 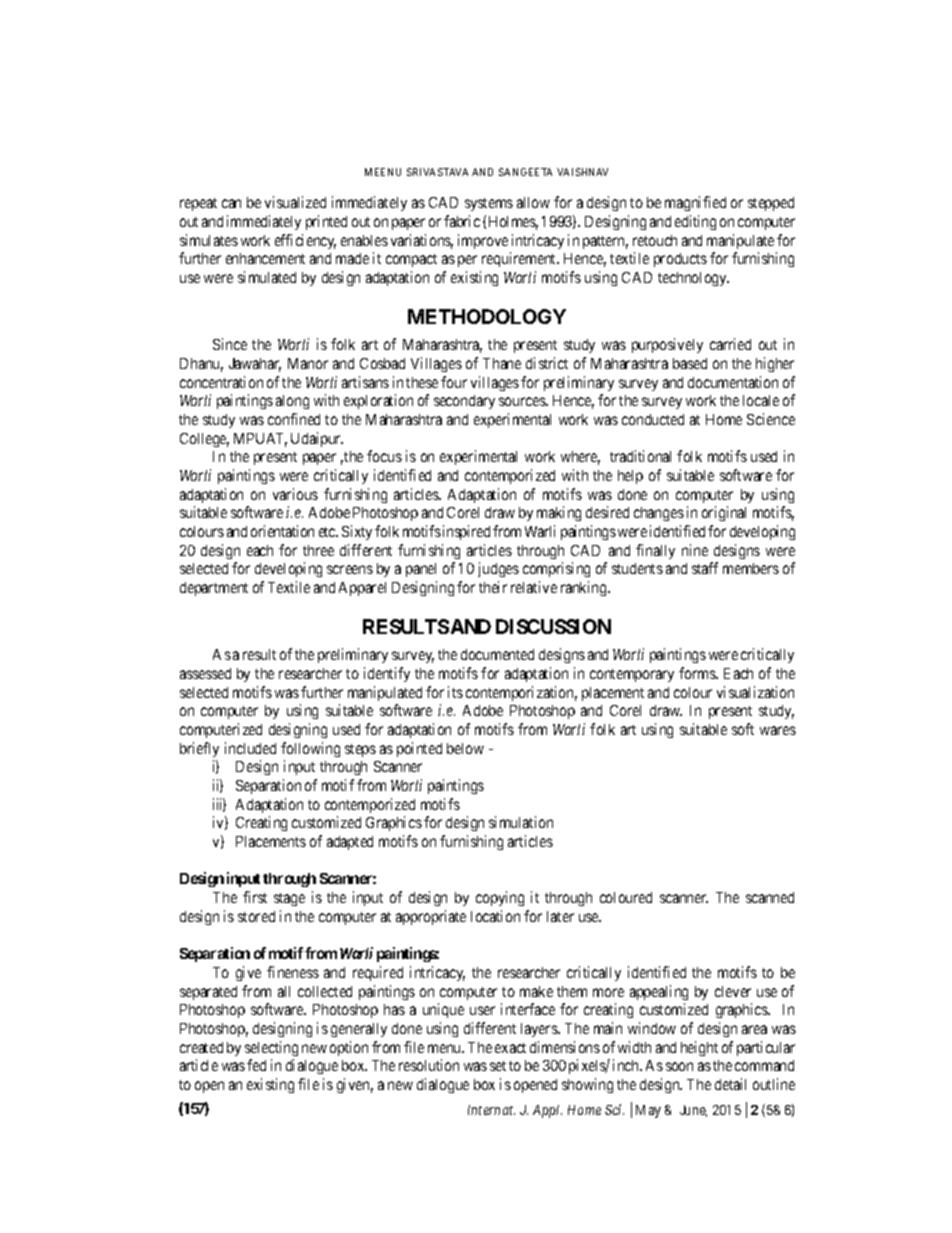 What do you see at coordinates (466, 532) in the screenshot?
I see `inspired` at bounding box center [466, 532].
